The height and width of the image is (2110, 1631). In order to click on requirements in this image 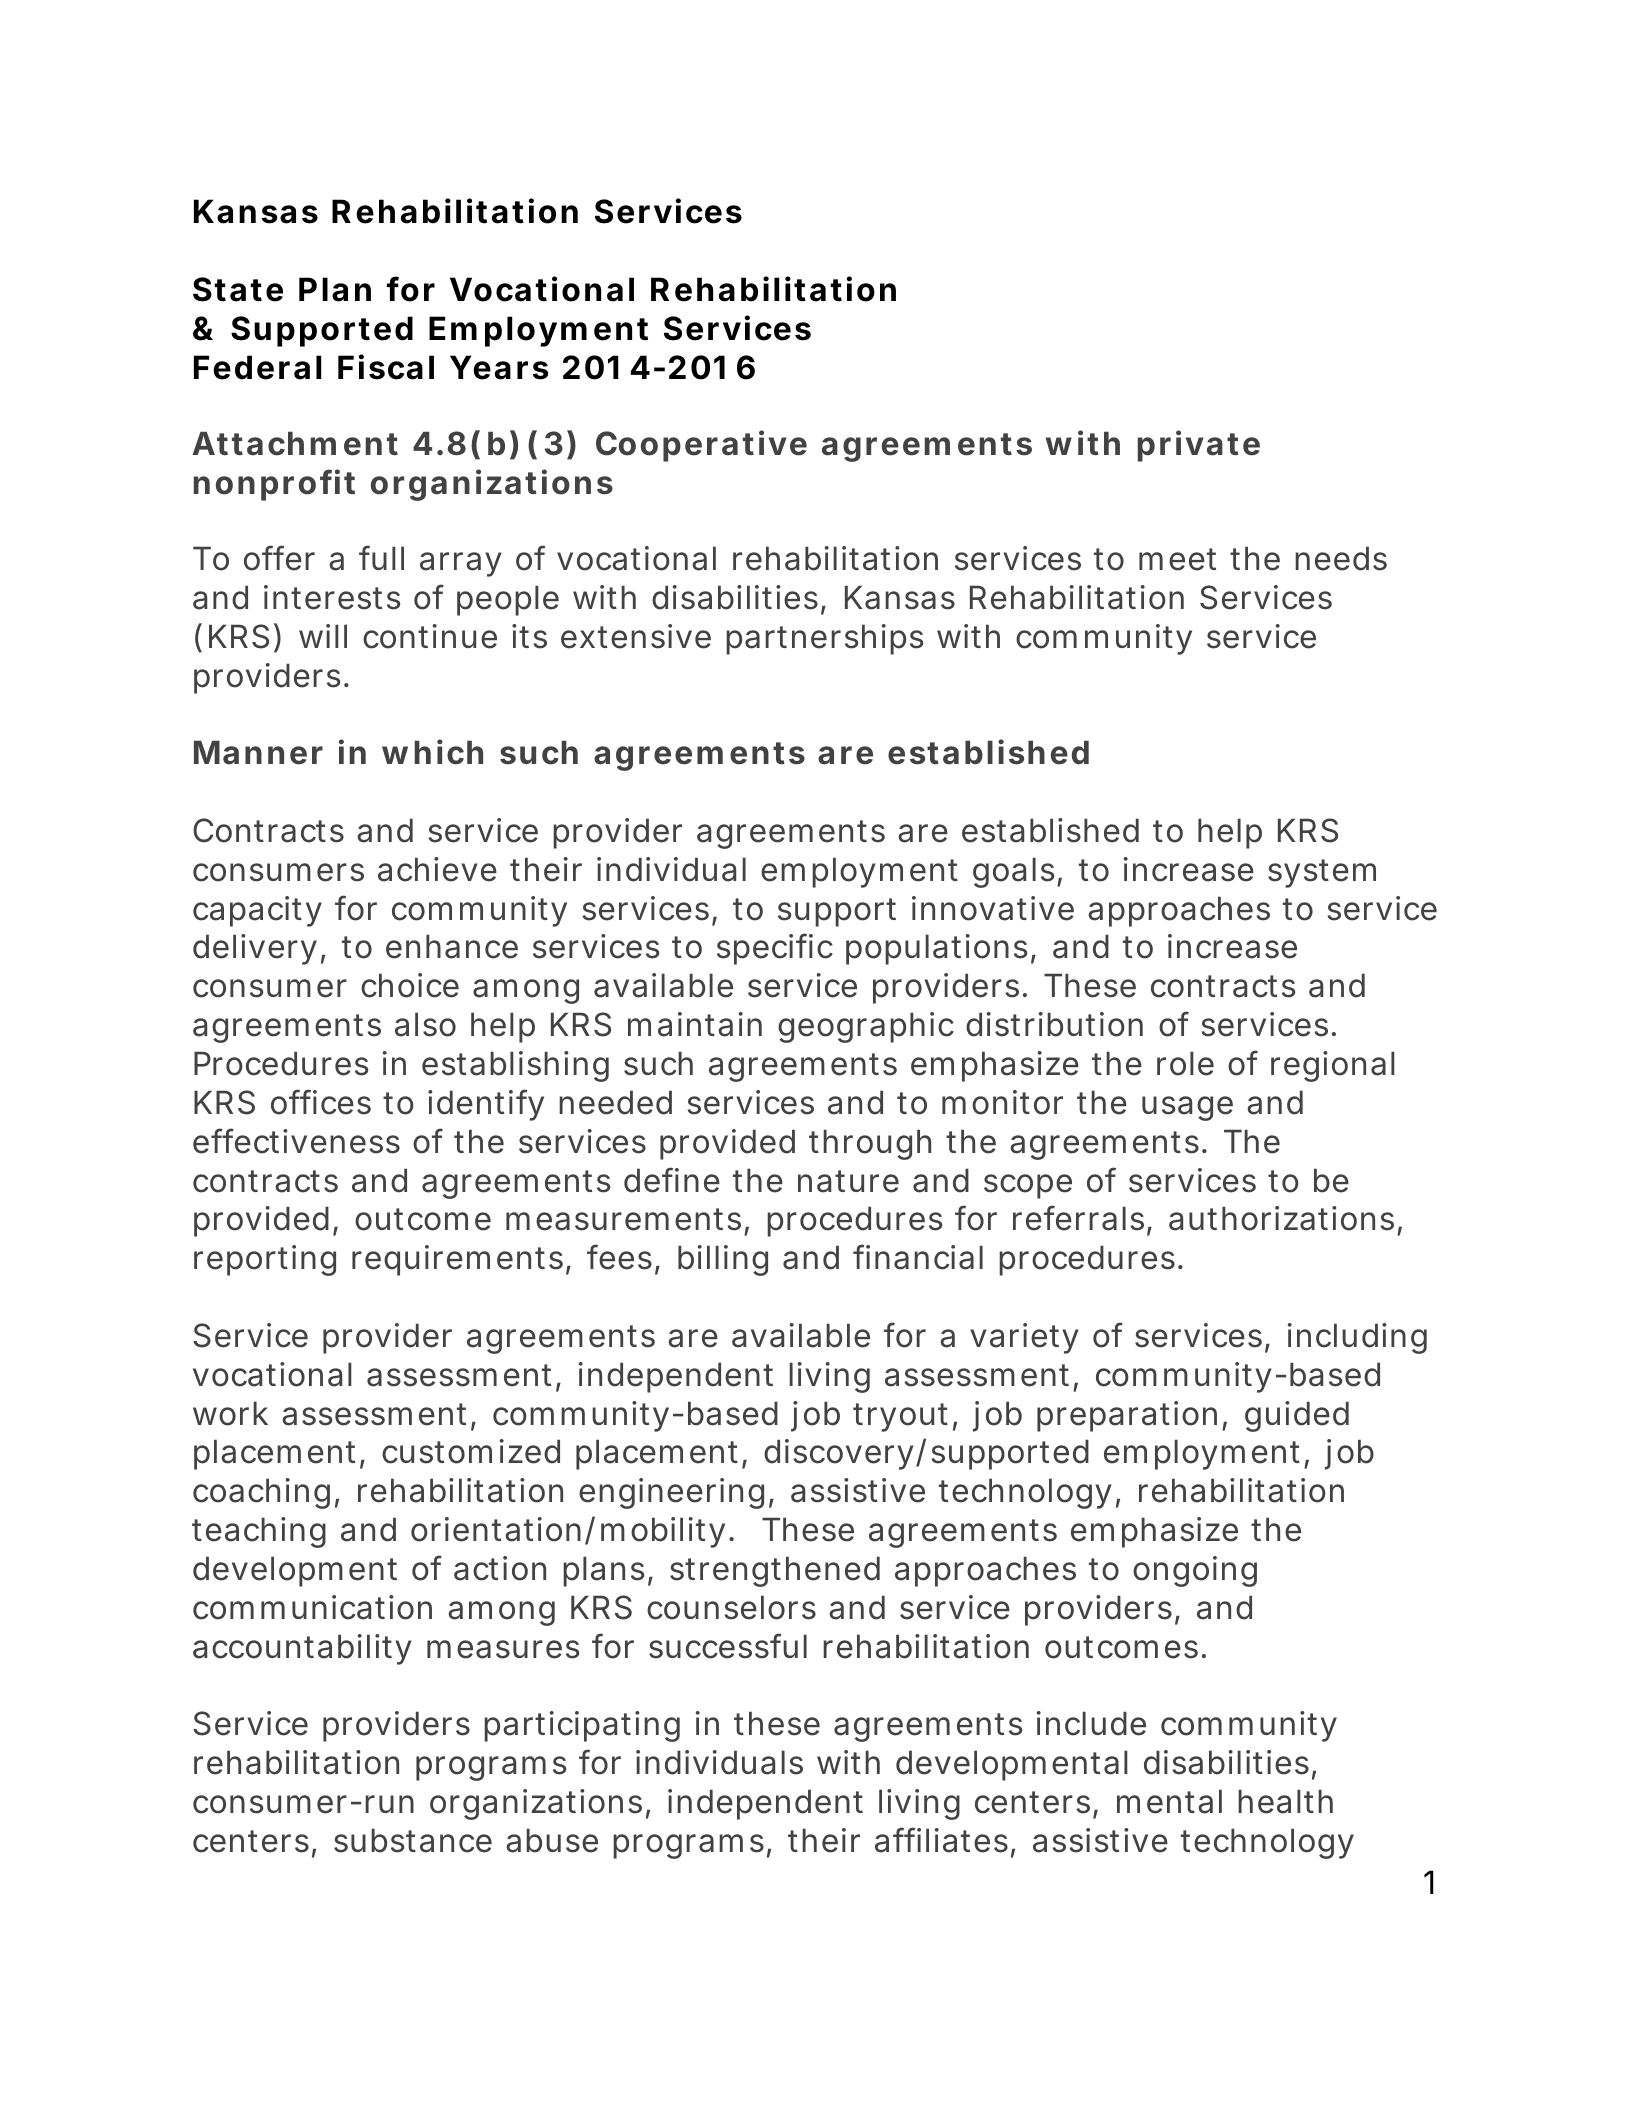, I will do `click(457, 1260)`.
